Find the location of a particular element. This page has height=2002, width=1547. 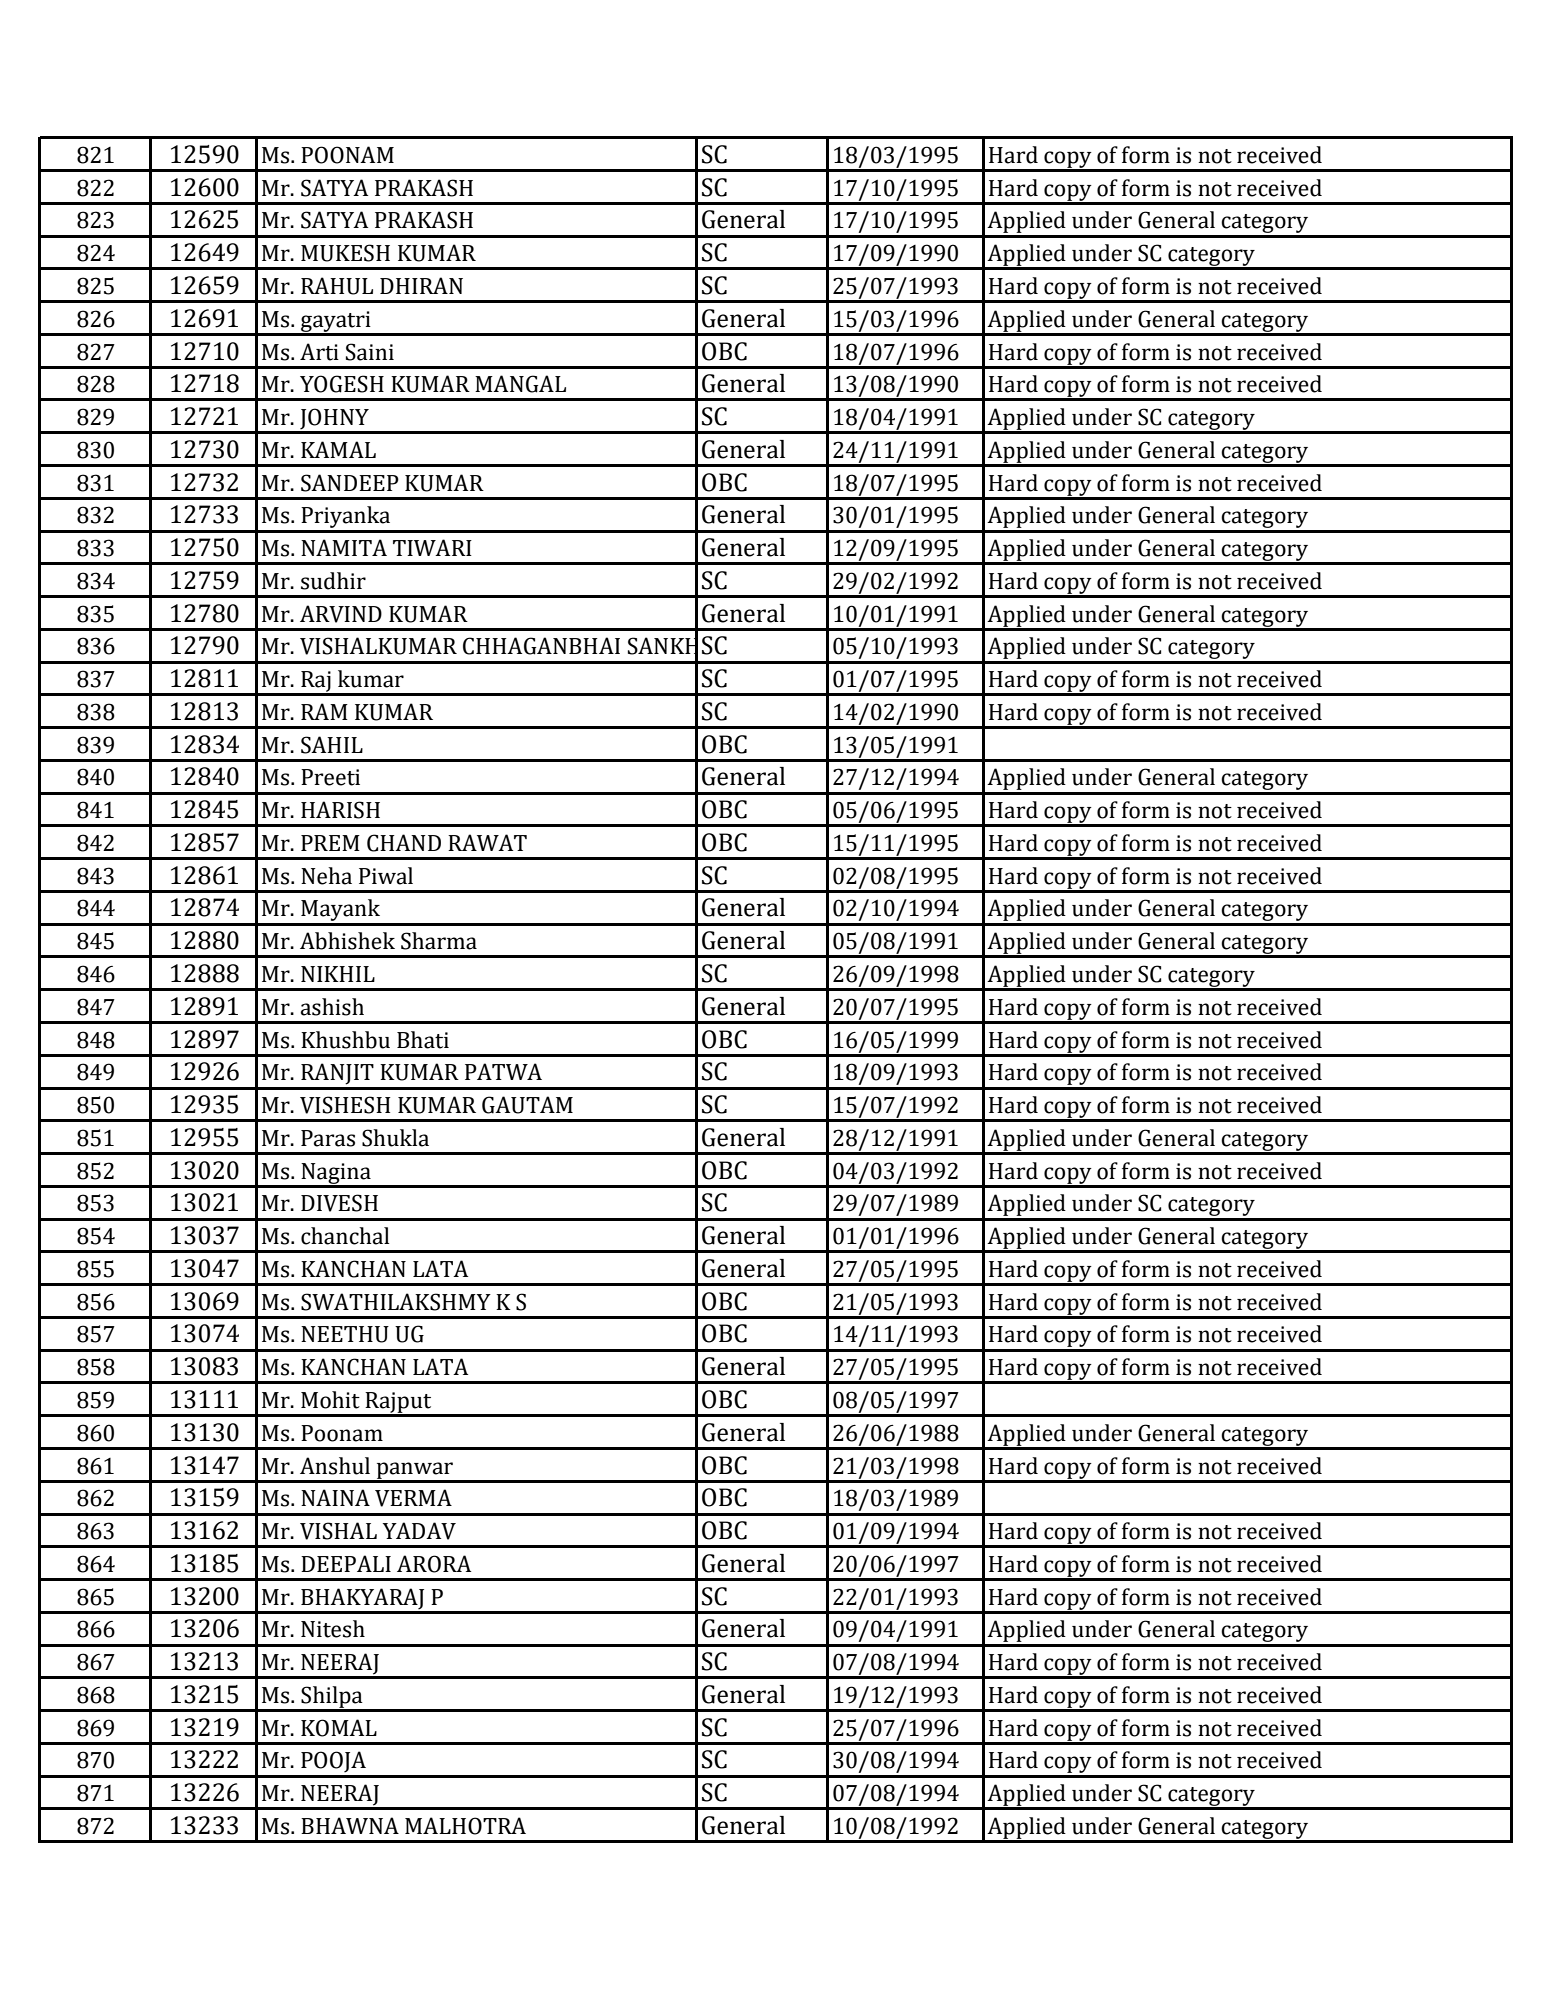

ARORA is located at coordinates (434, 1564).
